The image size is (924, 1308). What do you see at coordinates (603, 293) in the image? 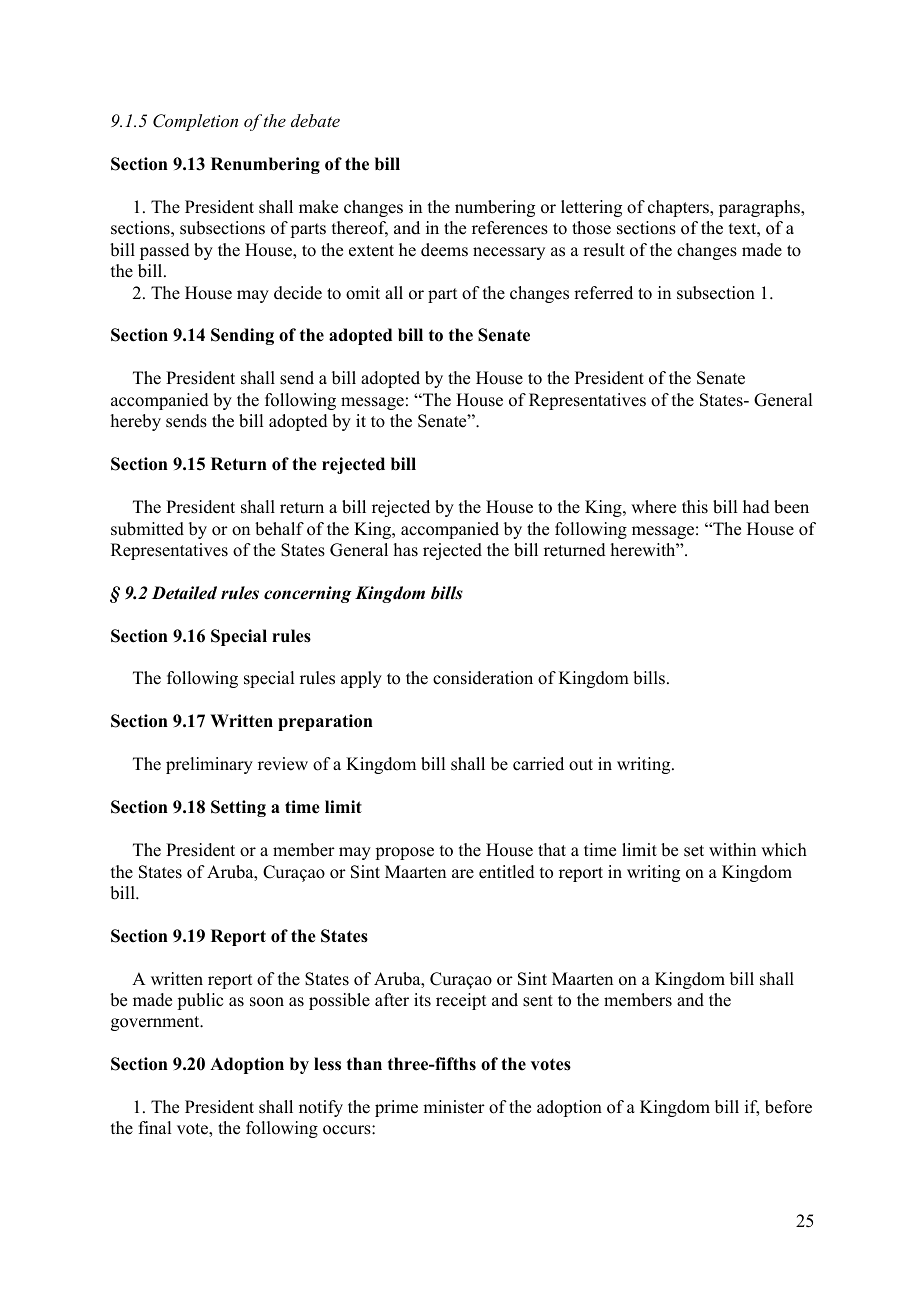
I see `referred` at bounding box center [603, 293].
